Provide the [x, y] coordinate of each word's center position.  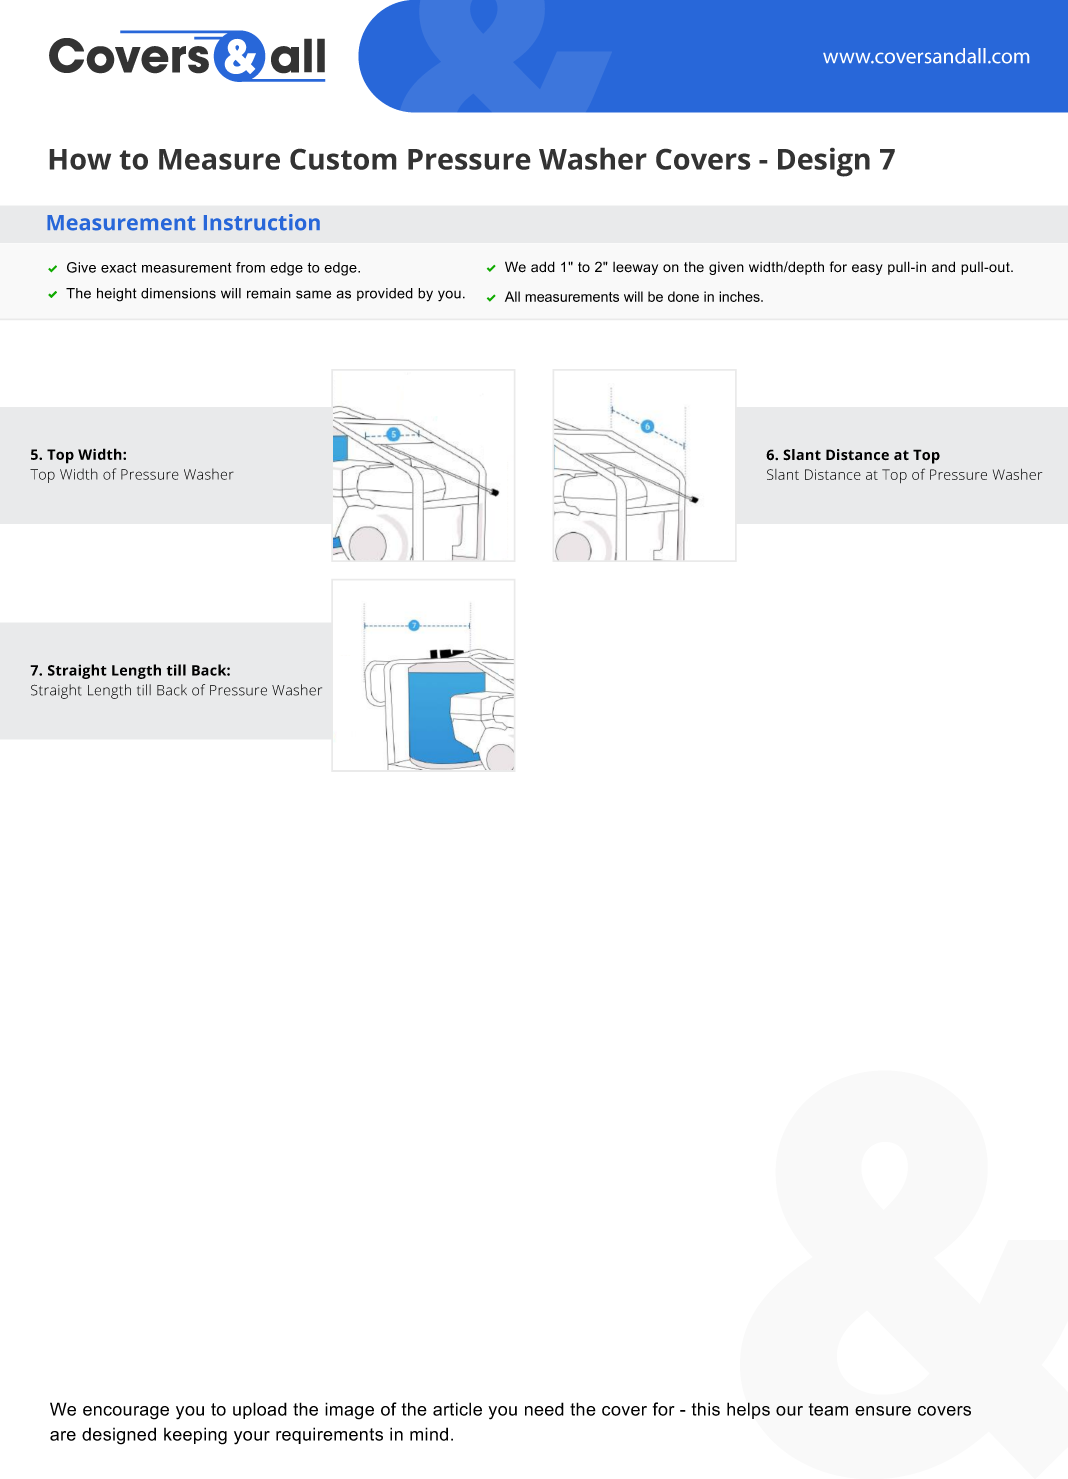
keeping [195, 1436]
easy [867, 269]
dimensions [178, 293]
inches [740, 296]
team [828, 1409]
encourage [126, 1413]
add [543, 266]
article [457, 1409]
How [80, 159]
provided [385, 294]
